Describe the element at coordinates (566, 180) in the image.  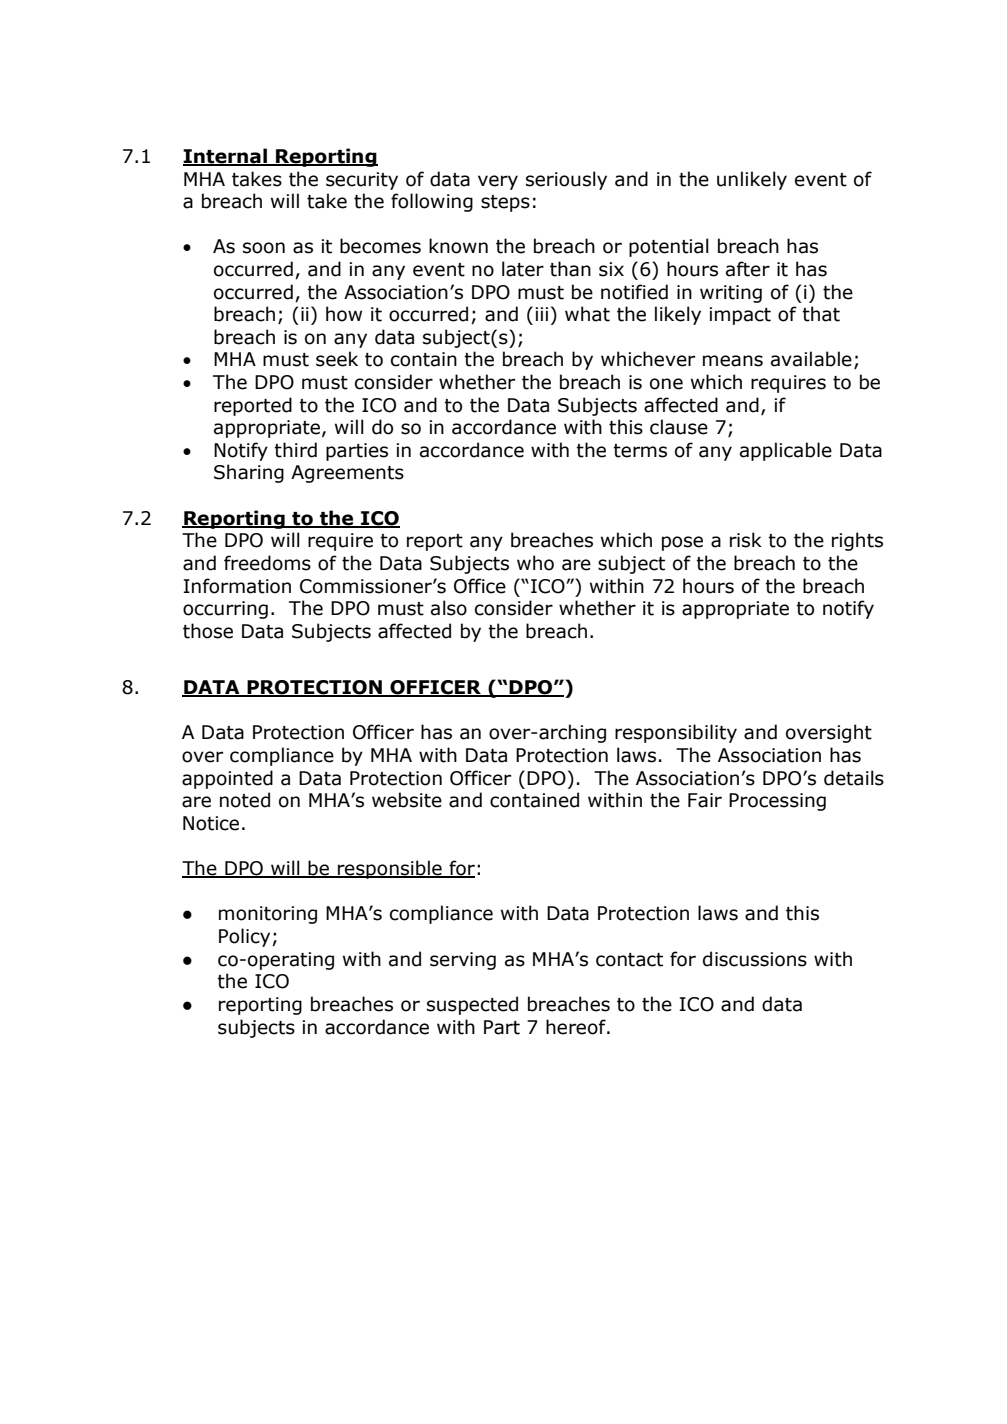
I see `seriously` at that location.
